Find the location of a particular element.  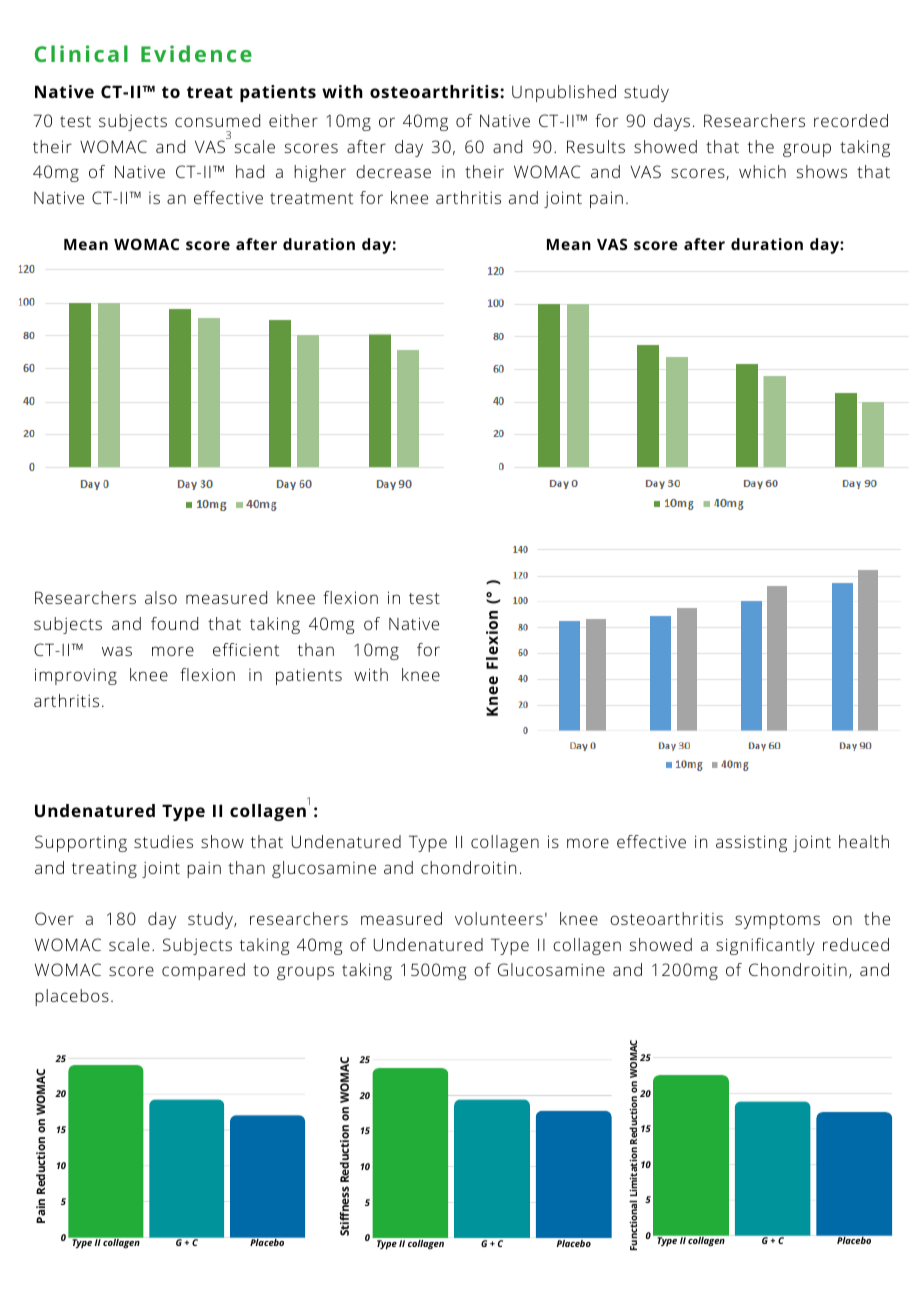

Unpublished is located at coordinates (564, 93).
